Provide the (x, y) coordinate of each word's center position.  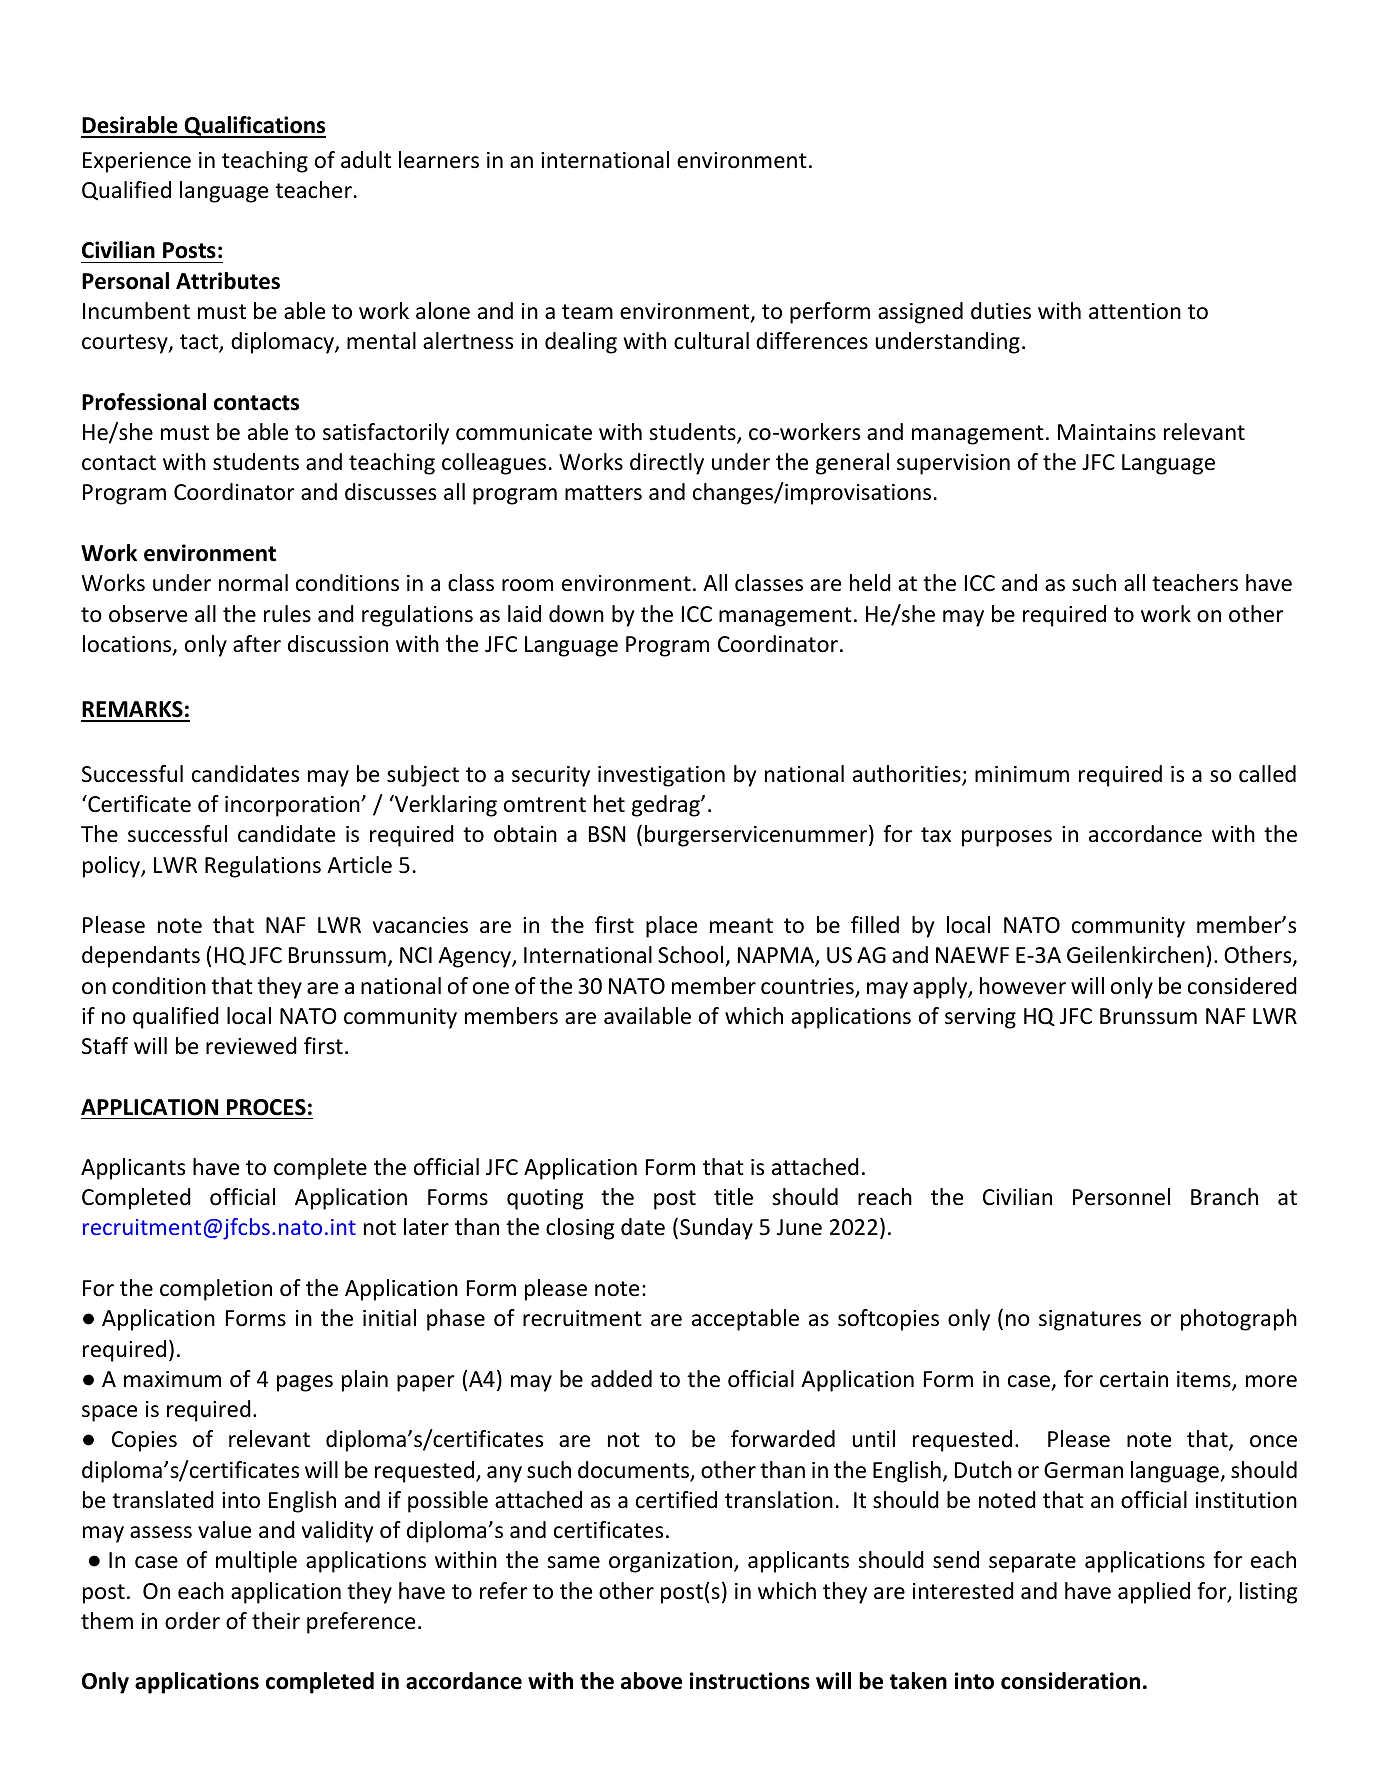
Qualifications (254, 127)
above (651, 1681)
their (276, 1621)
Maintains (1107, 432)
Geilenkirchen (1135, 955)
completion (216, 1290)
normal (253, 583)
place (671, 927)
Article (359, 865)
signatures (1090, 1320)
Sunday (716, 1229)
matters (603, 493)
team (587, 312)
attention (1135, 311)
